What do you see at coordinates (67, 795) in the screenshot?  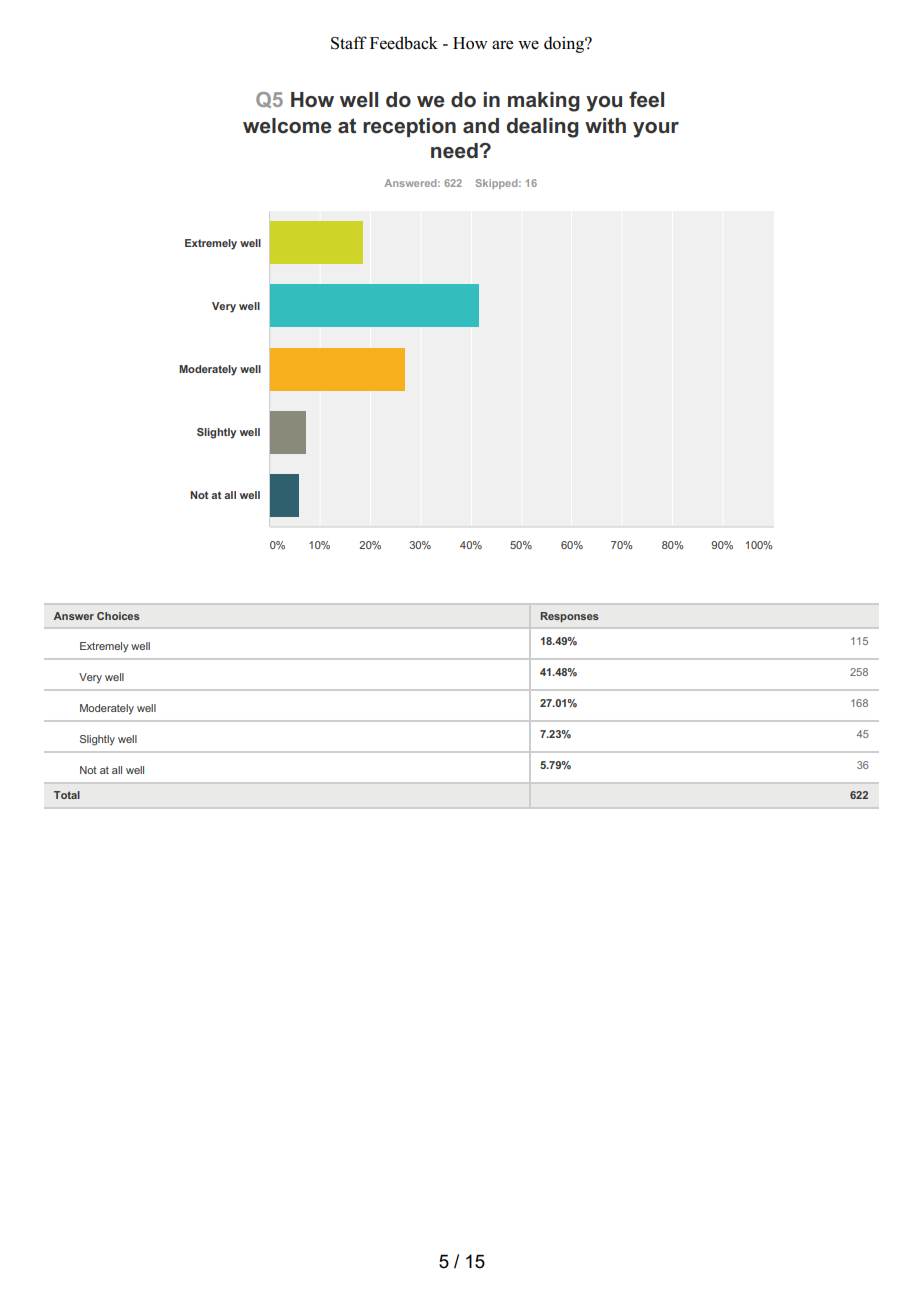 I see `Total` at bounding box center [67, 795].
